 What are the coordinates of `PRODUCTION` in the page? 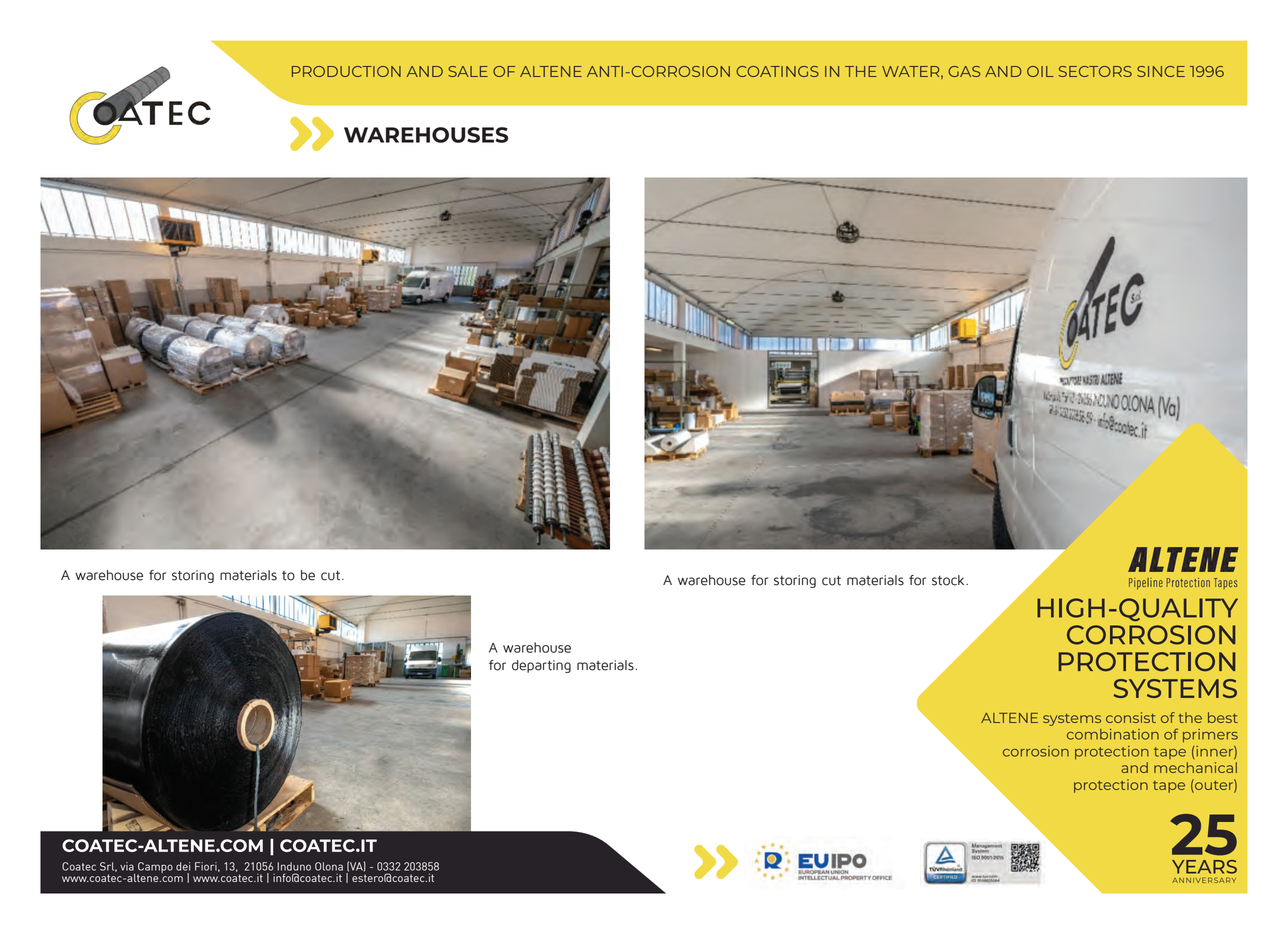 It's located at (346, 71).
